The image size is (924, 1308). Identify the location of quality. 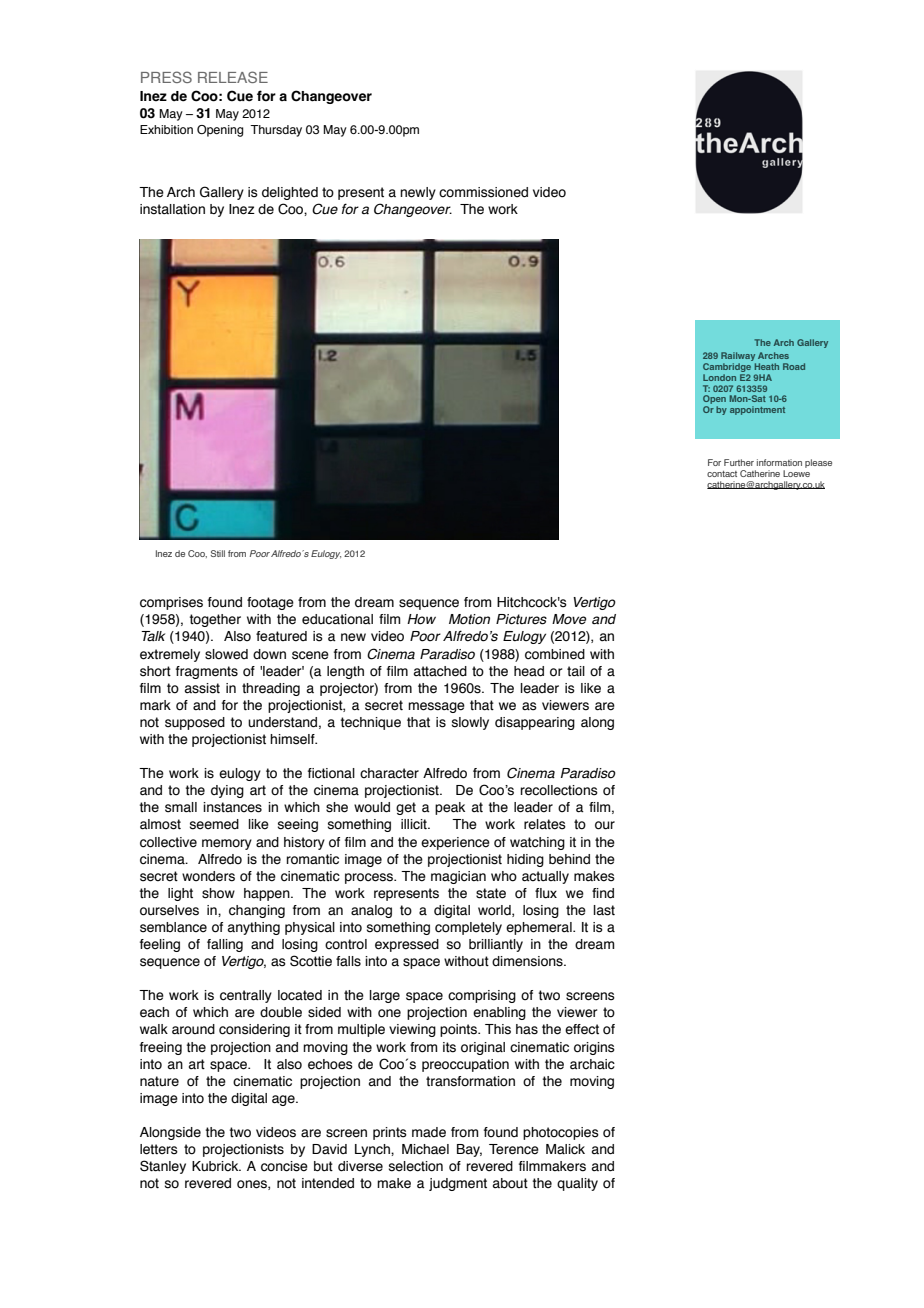
(577, 1184).
